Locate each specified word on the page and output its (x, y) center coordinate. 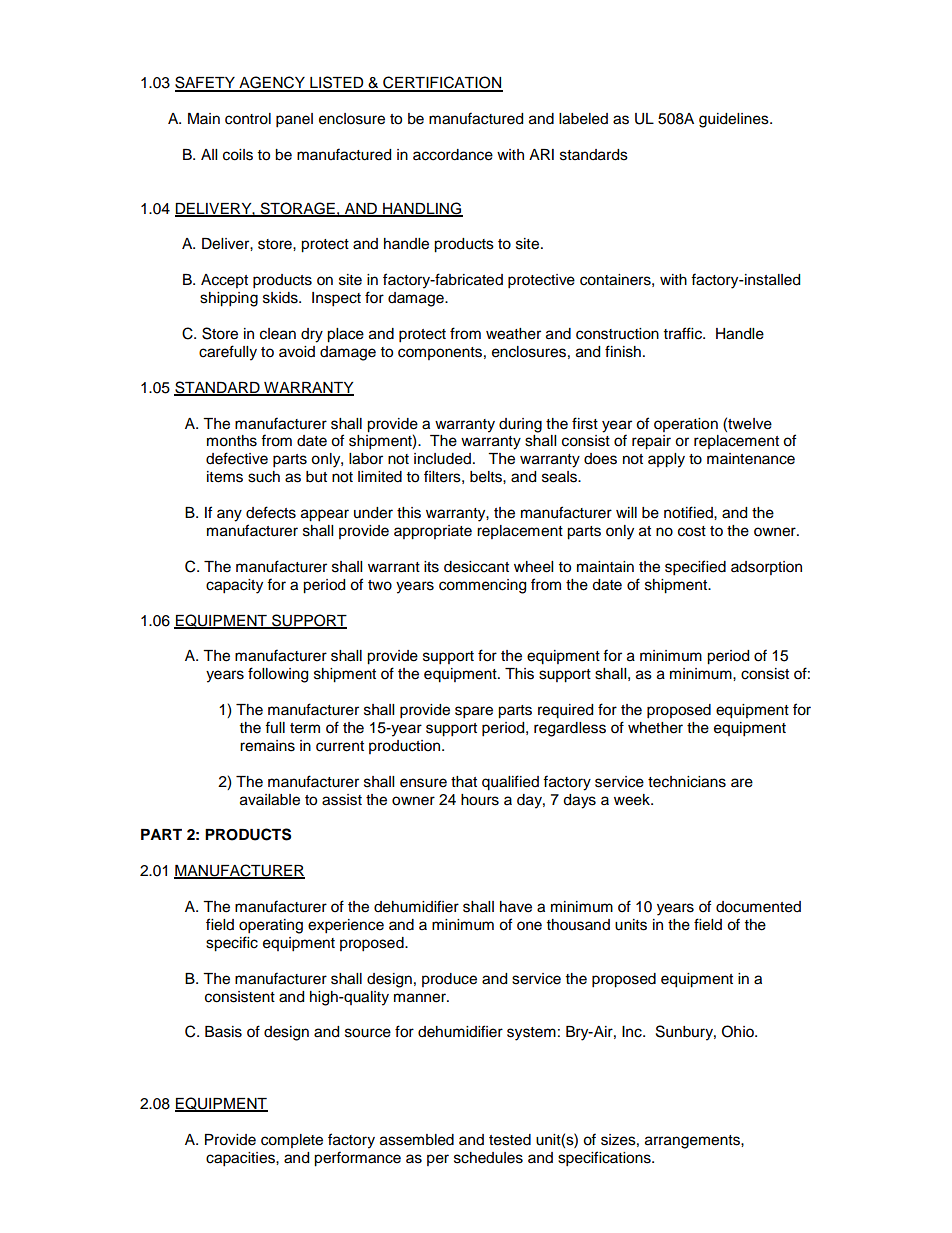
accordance (453, 155)
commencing (482, 586)
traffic (684, 333)
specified (695, 568)
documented (758, 907)
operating (271, 926)
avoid (297, 352)
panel (294, 120)
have (516, 907)
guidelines (735, 120)
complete (292, 1141)
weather (513, 334)
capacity (234, 586)
